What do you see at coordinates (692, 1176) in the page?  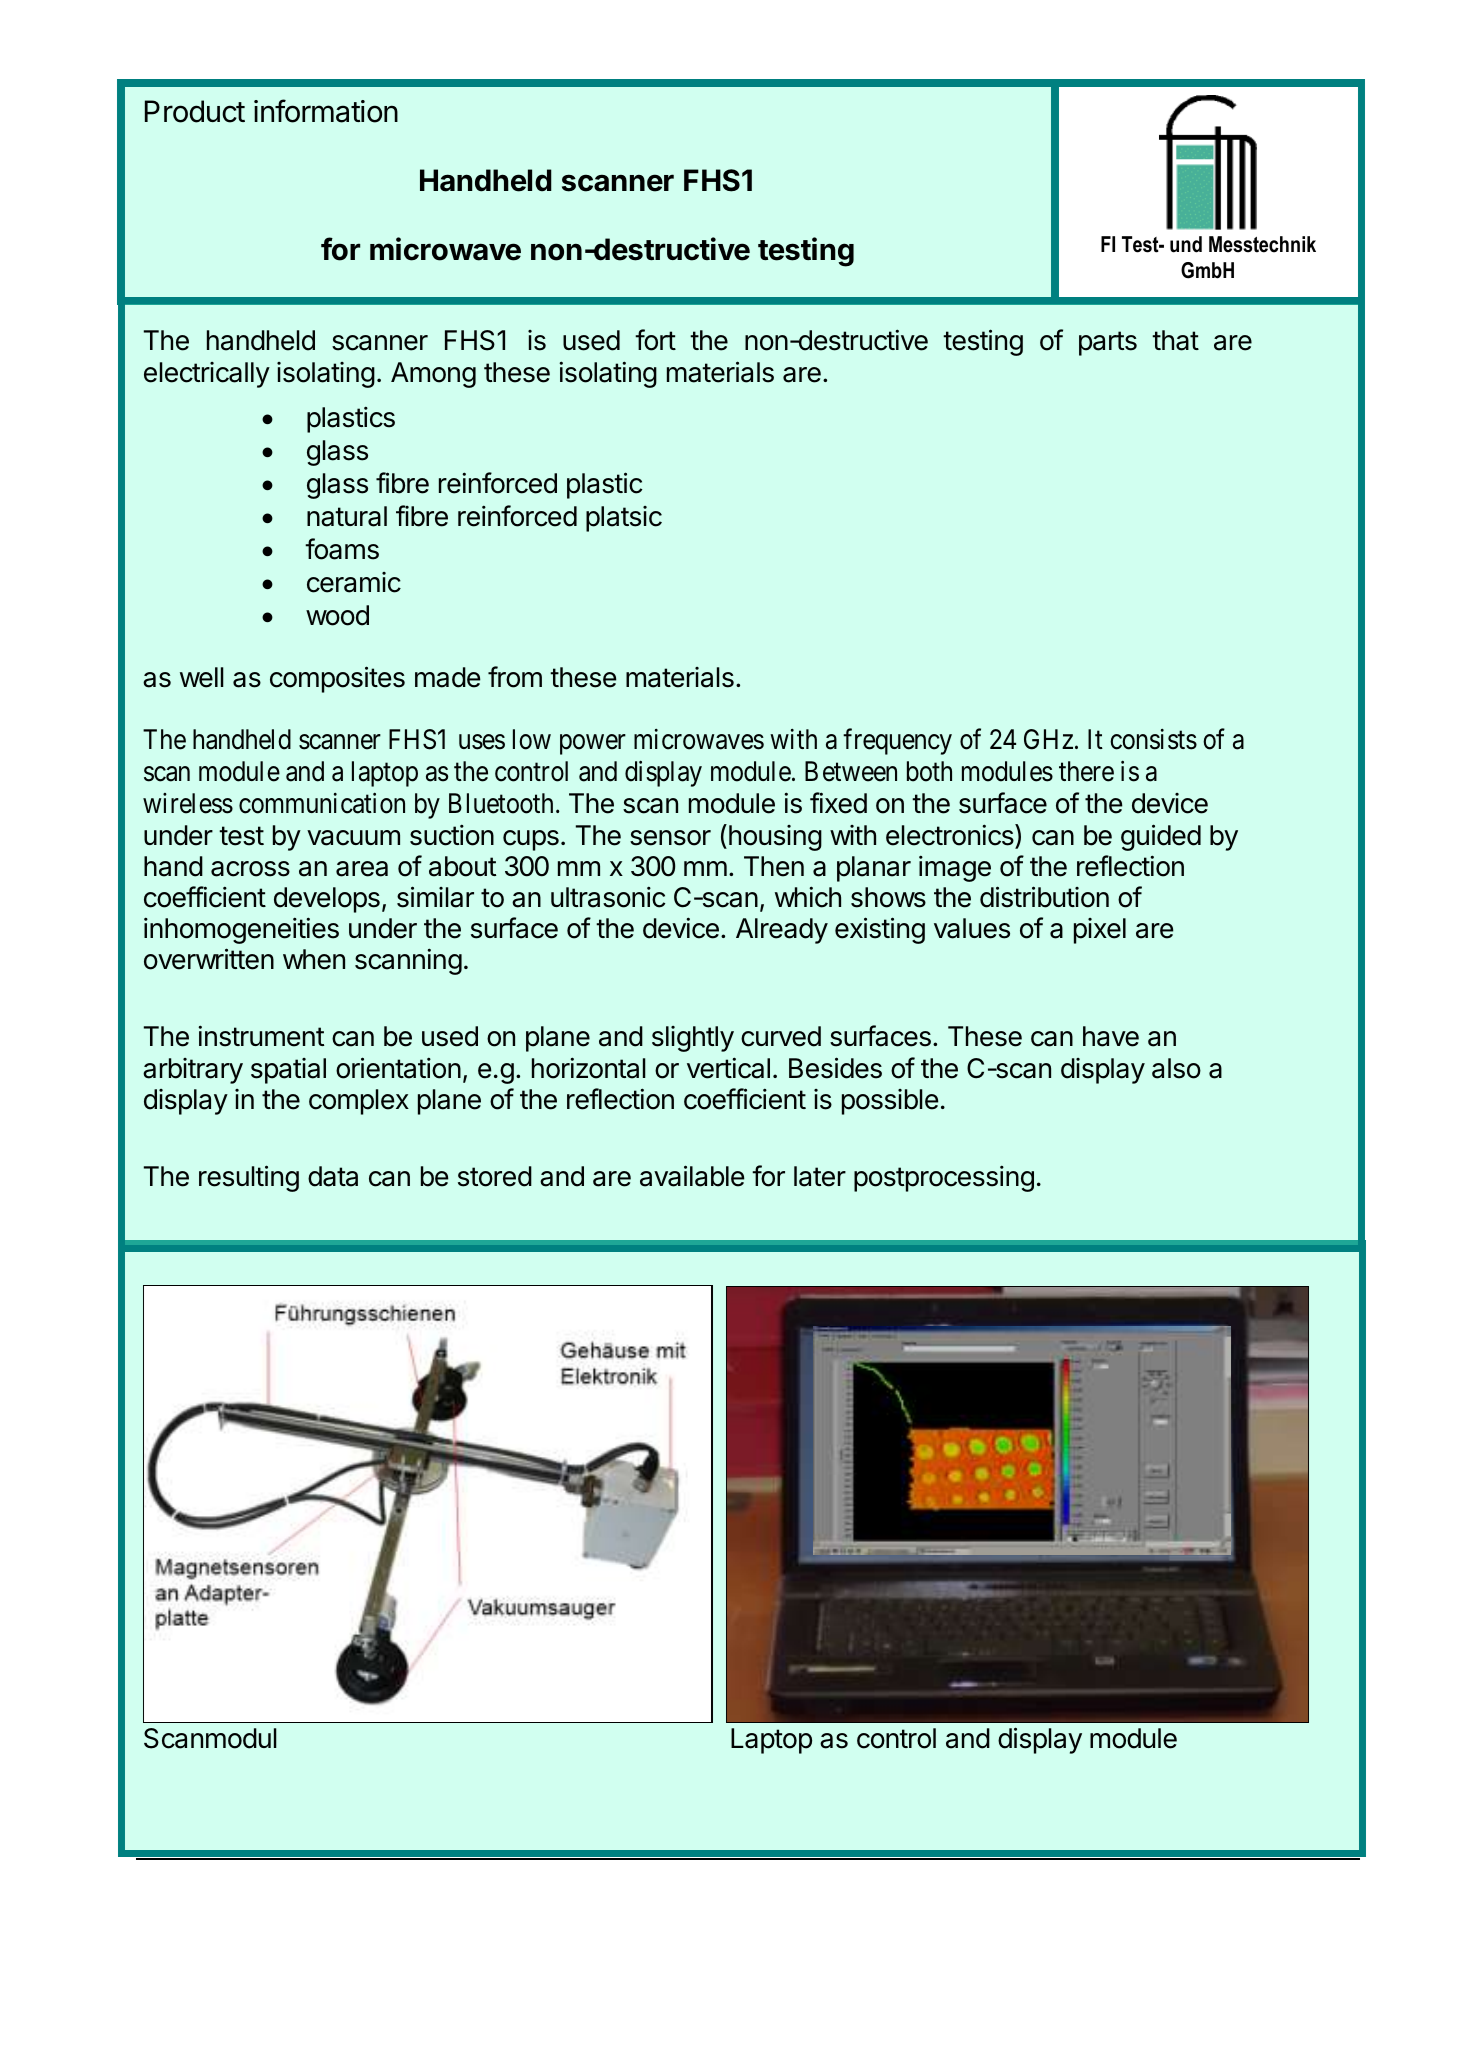 I see `available` at bounding box center [692, 1176].
